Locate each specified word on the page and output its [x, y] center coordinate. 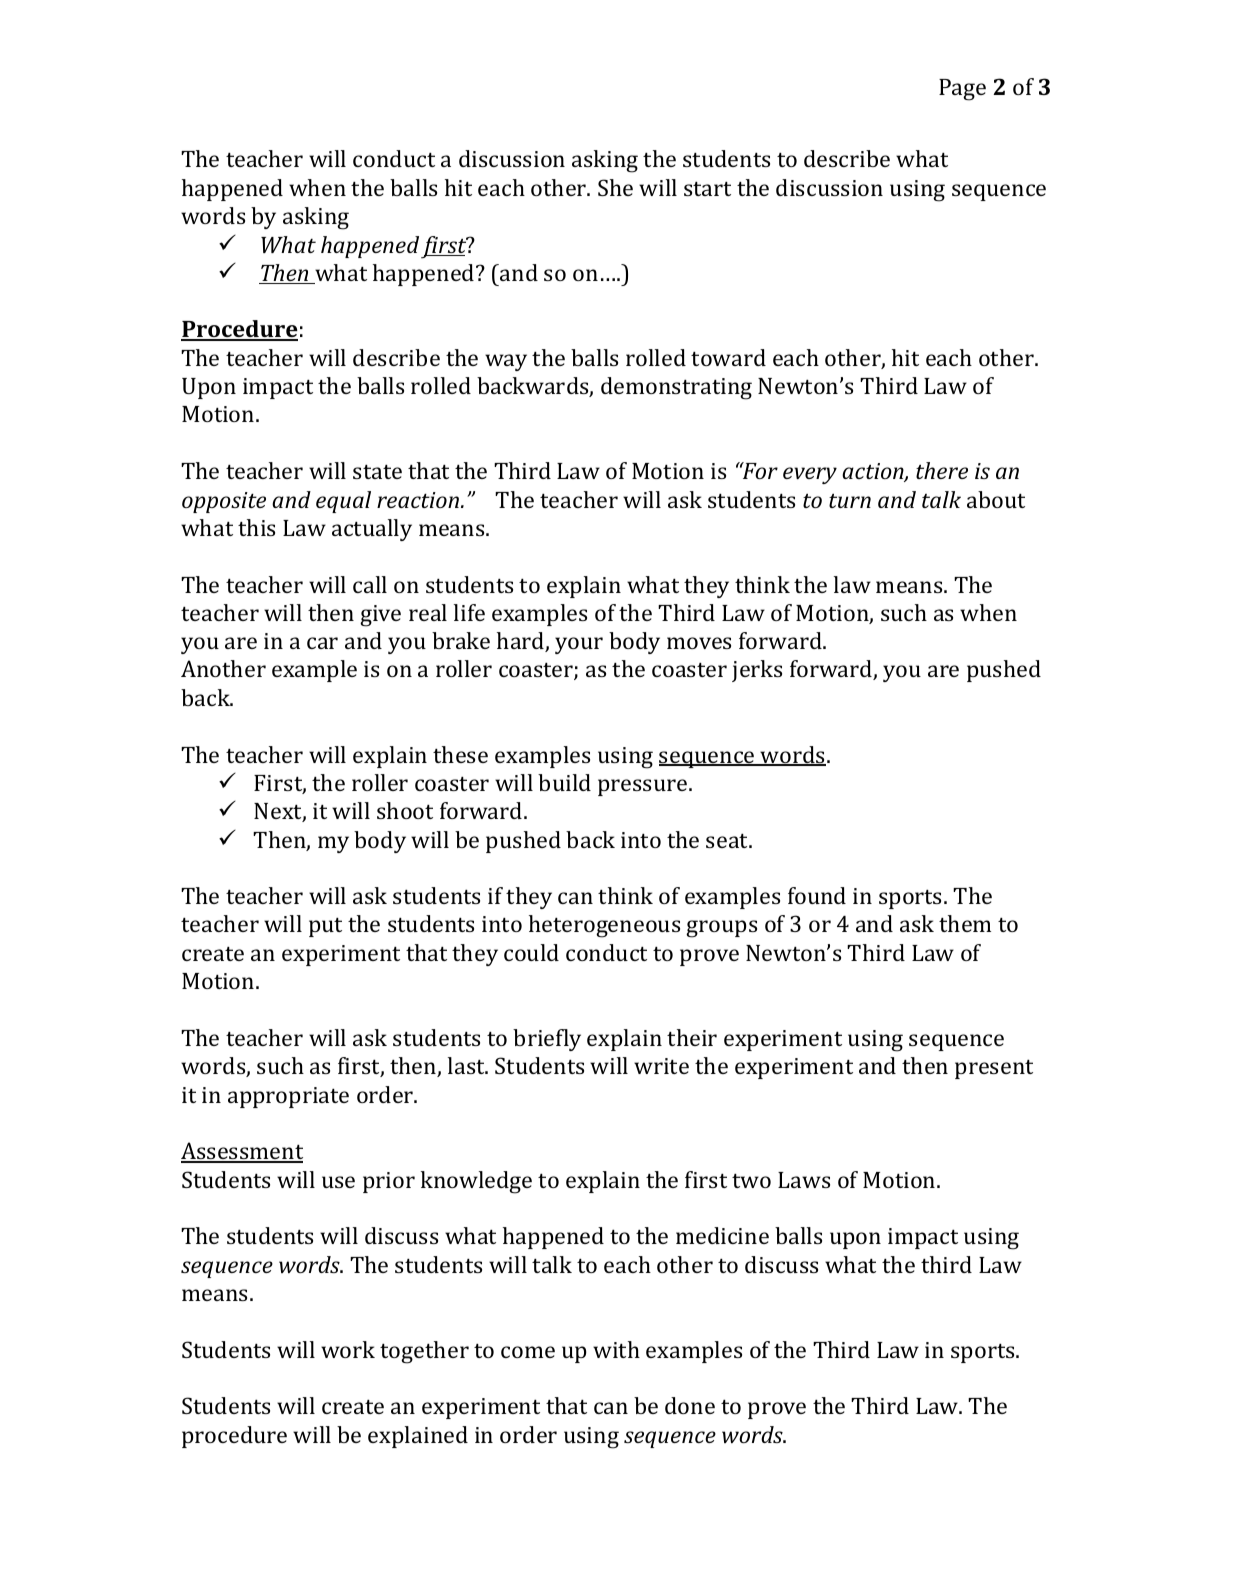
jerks [757, 671]
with [616, 1349]
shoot [405, 810]
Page [962, 90]
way [506, 362]
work [348, 1349]
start [707, 189]
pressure [644, 787]
